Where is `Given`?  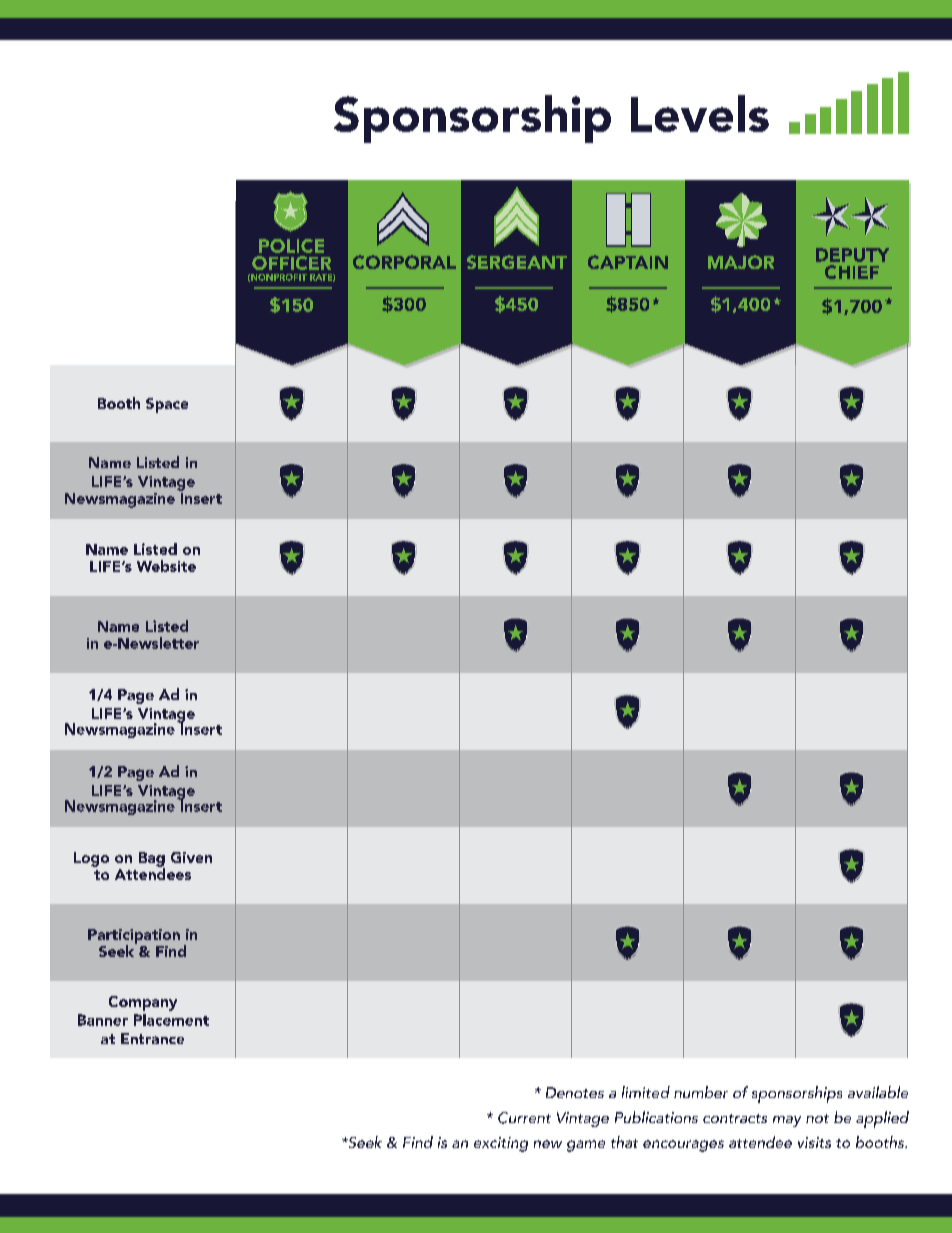
Given is located at coordinates (191, 857).
